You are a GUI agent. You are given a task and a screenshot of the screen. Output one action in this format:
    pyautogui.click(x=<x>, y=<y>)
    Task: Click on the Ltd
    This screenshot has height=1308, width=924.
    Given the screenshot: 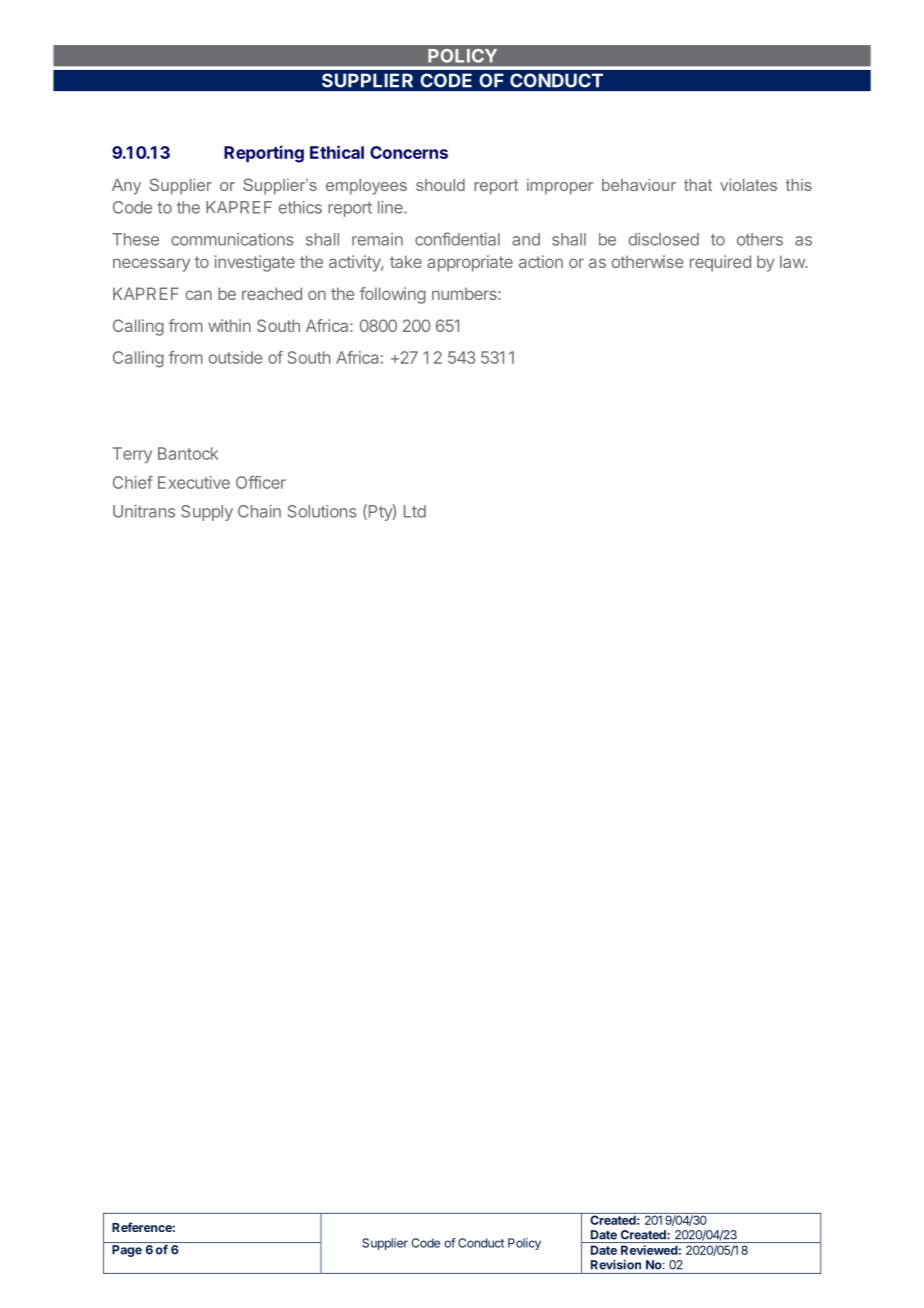 What is the action you would take?
    pyautogui.click(x=415, y=511)
